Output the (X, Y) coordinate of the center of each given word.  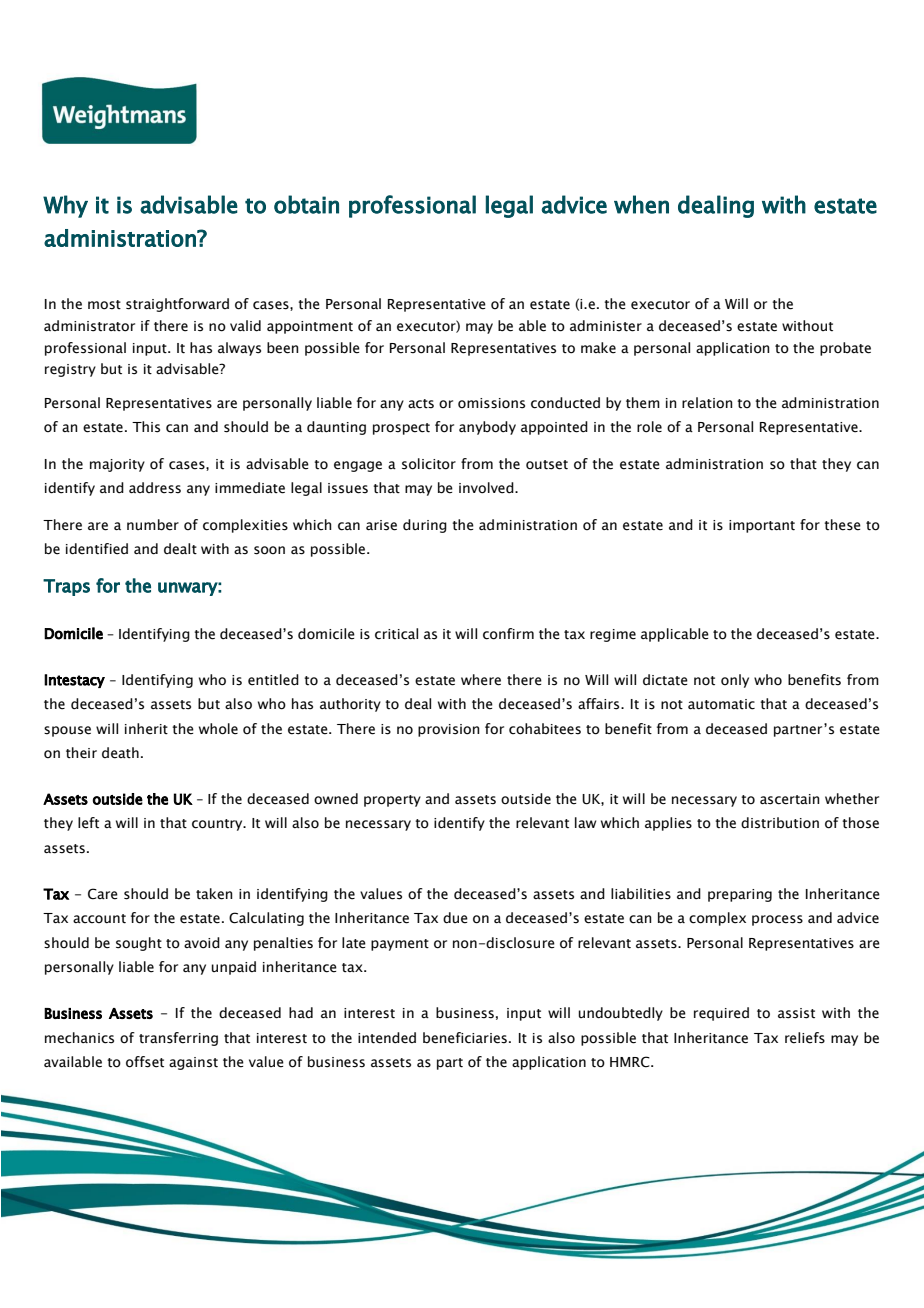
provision (449, 730)
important (762, 526)
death (120, 753)
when (641, 204)
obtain (306, 204)
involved (487, 488)
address (155, 488)
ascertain (790, 799)
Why (65, 206)
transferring (178, 1039)
